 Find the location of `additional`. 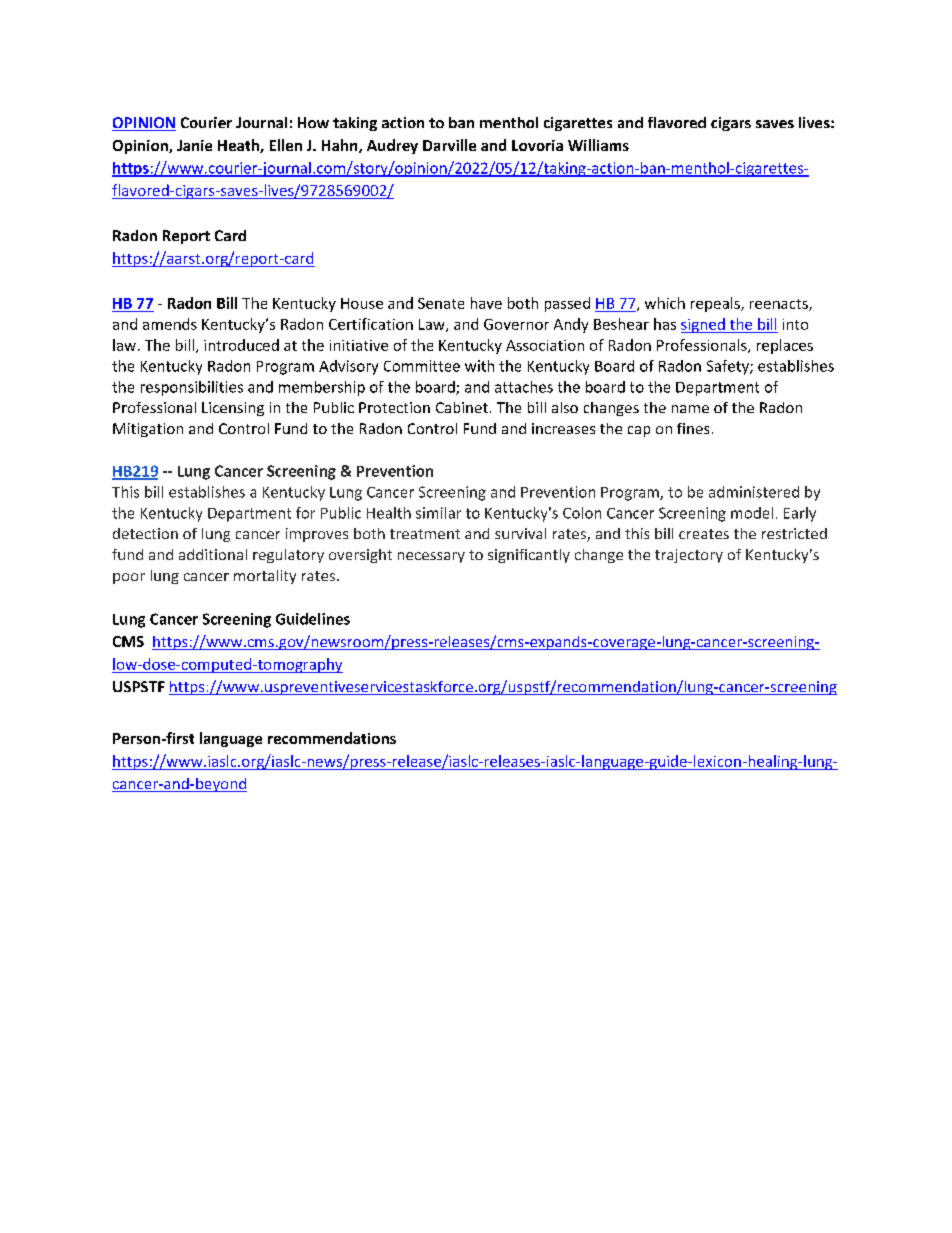

additional is located at coordinates (213, 554).
